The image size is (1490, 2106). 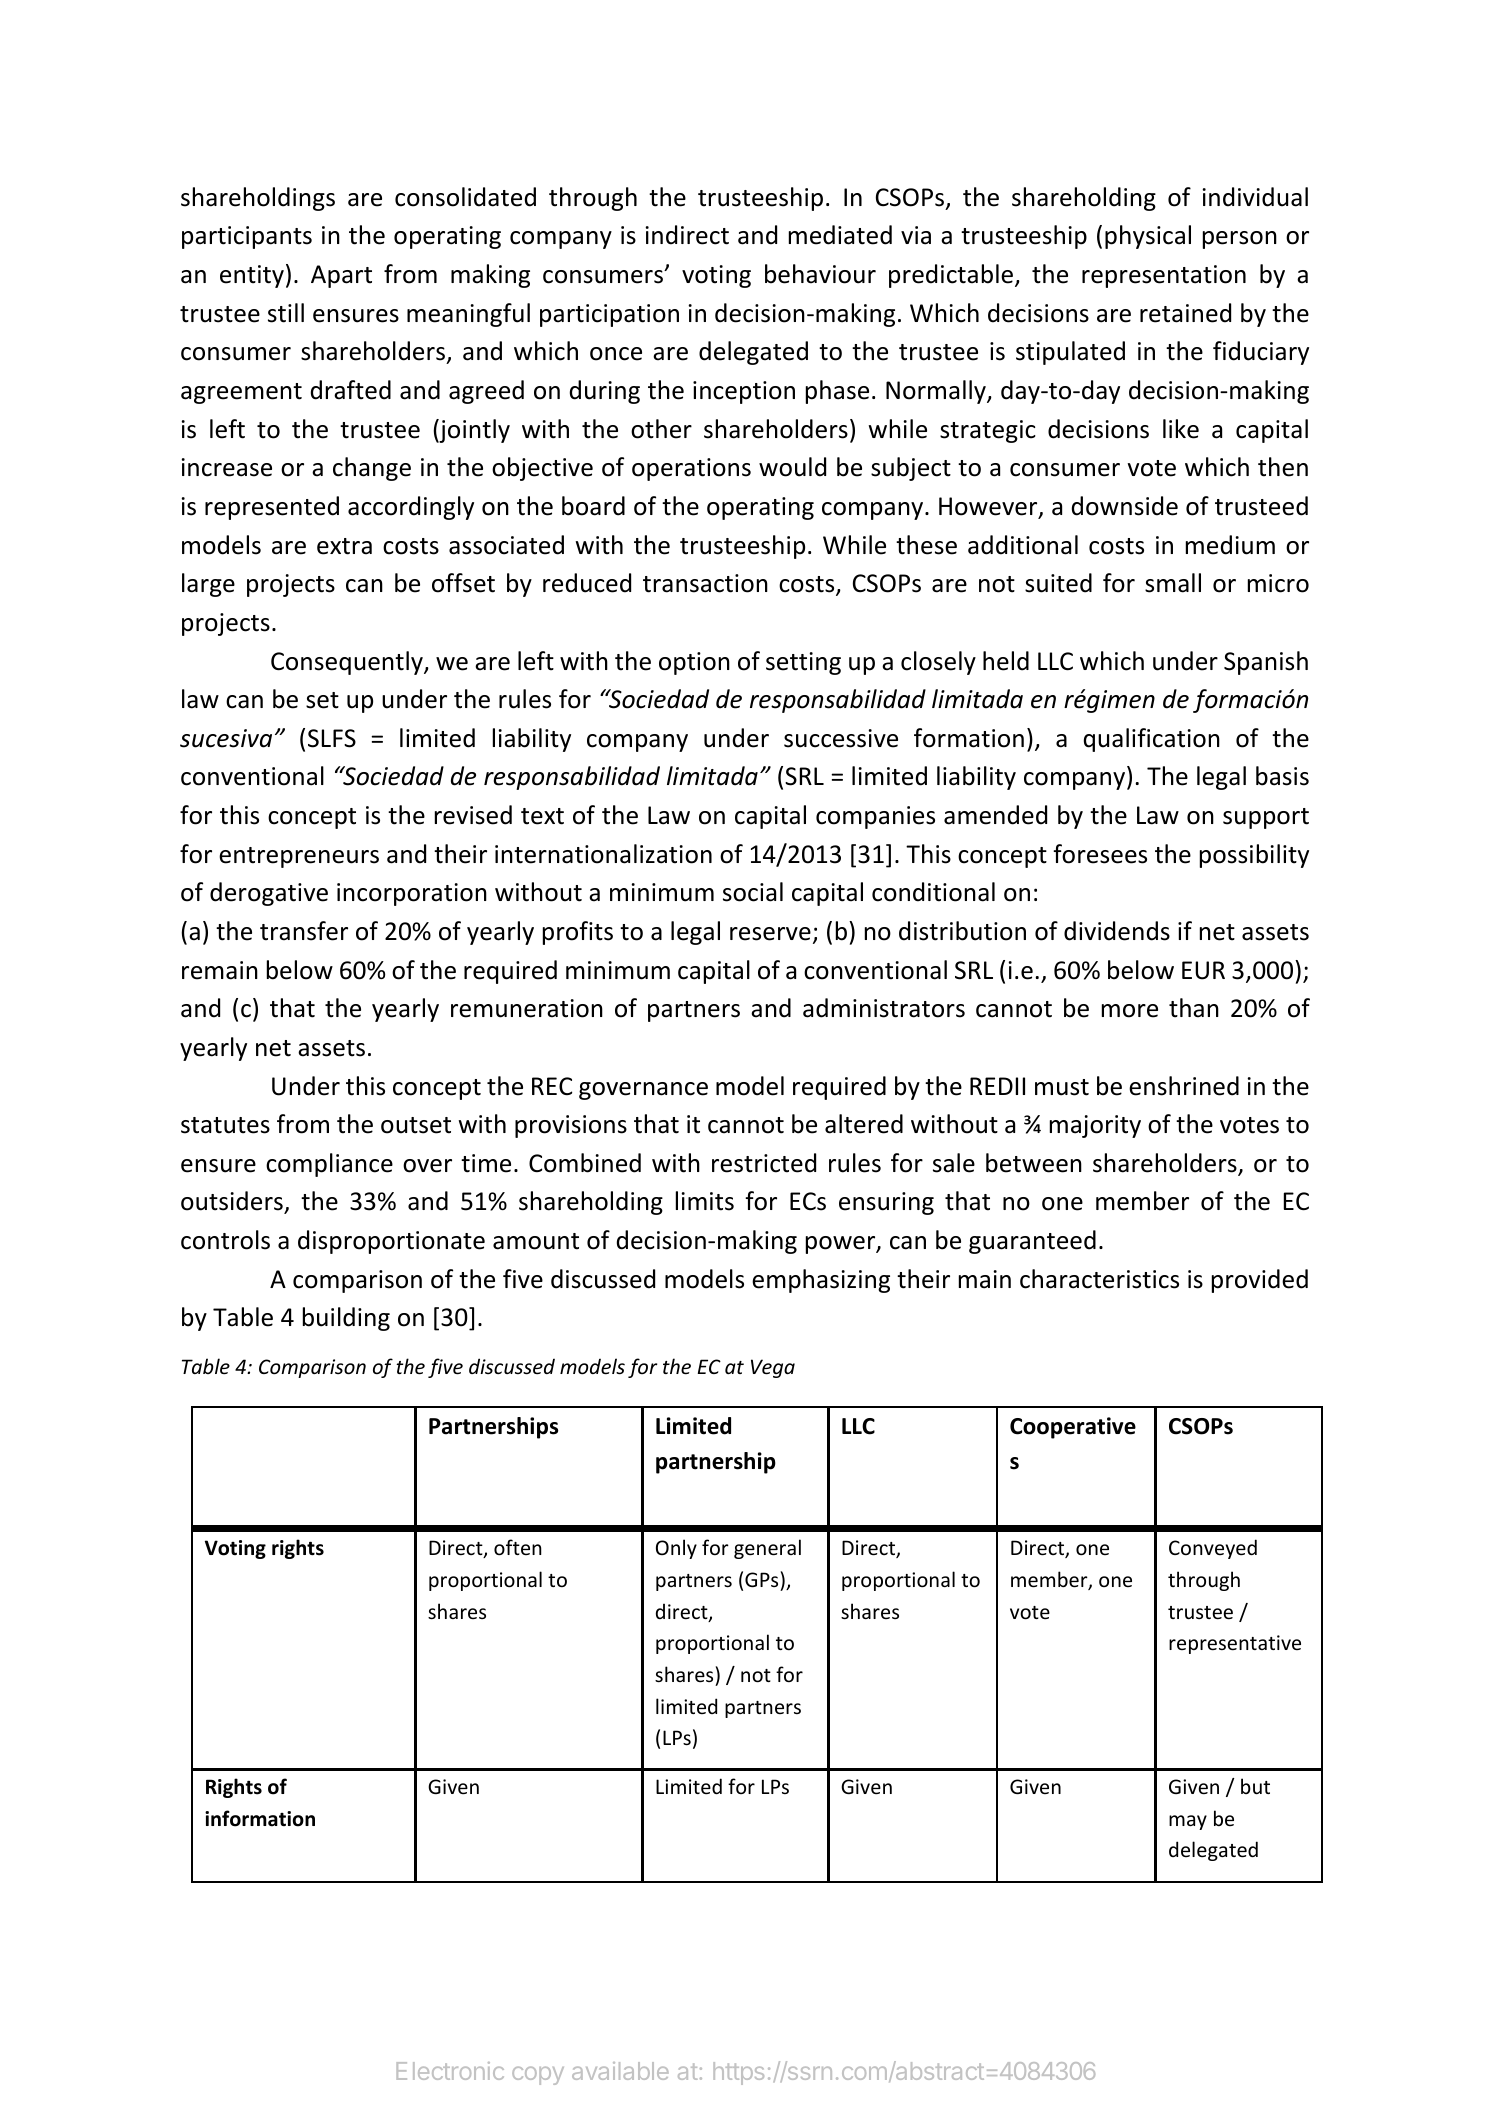 What do you see at coordinates (773, 1368) in the screenshot?
I see `Vega` at bounding box center [773, 1368].
